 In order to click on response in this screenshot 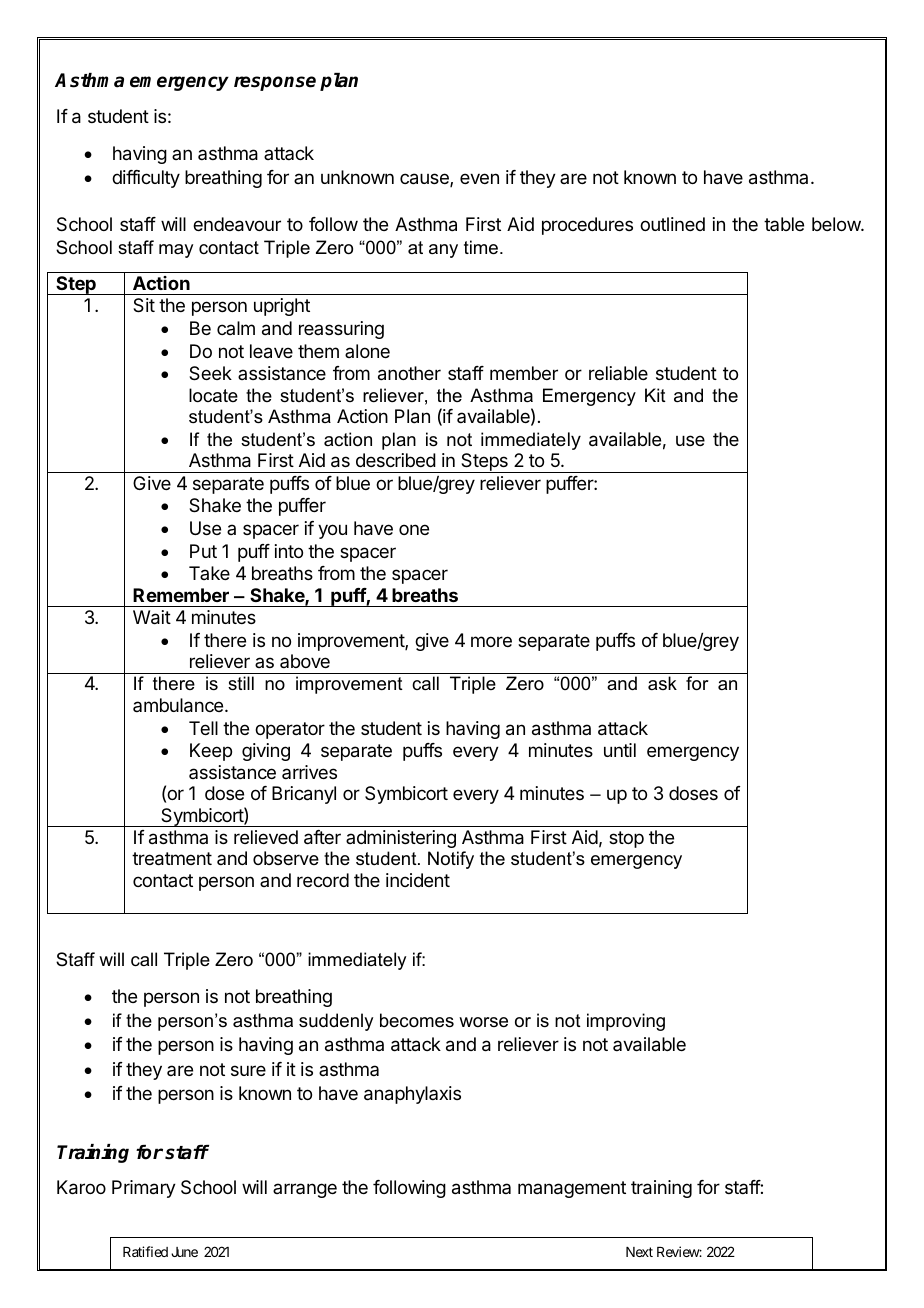, I will do `click(275, 83)`.
